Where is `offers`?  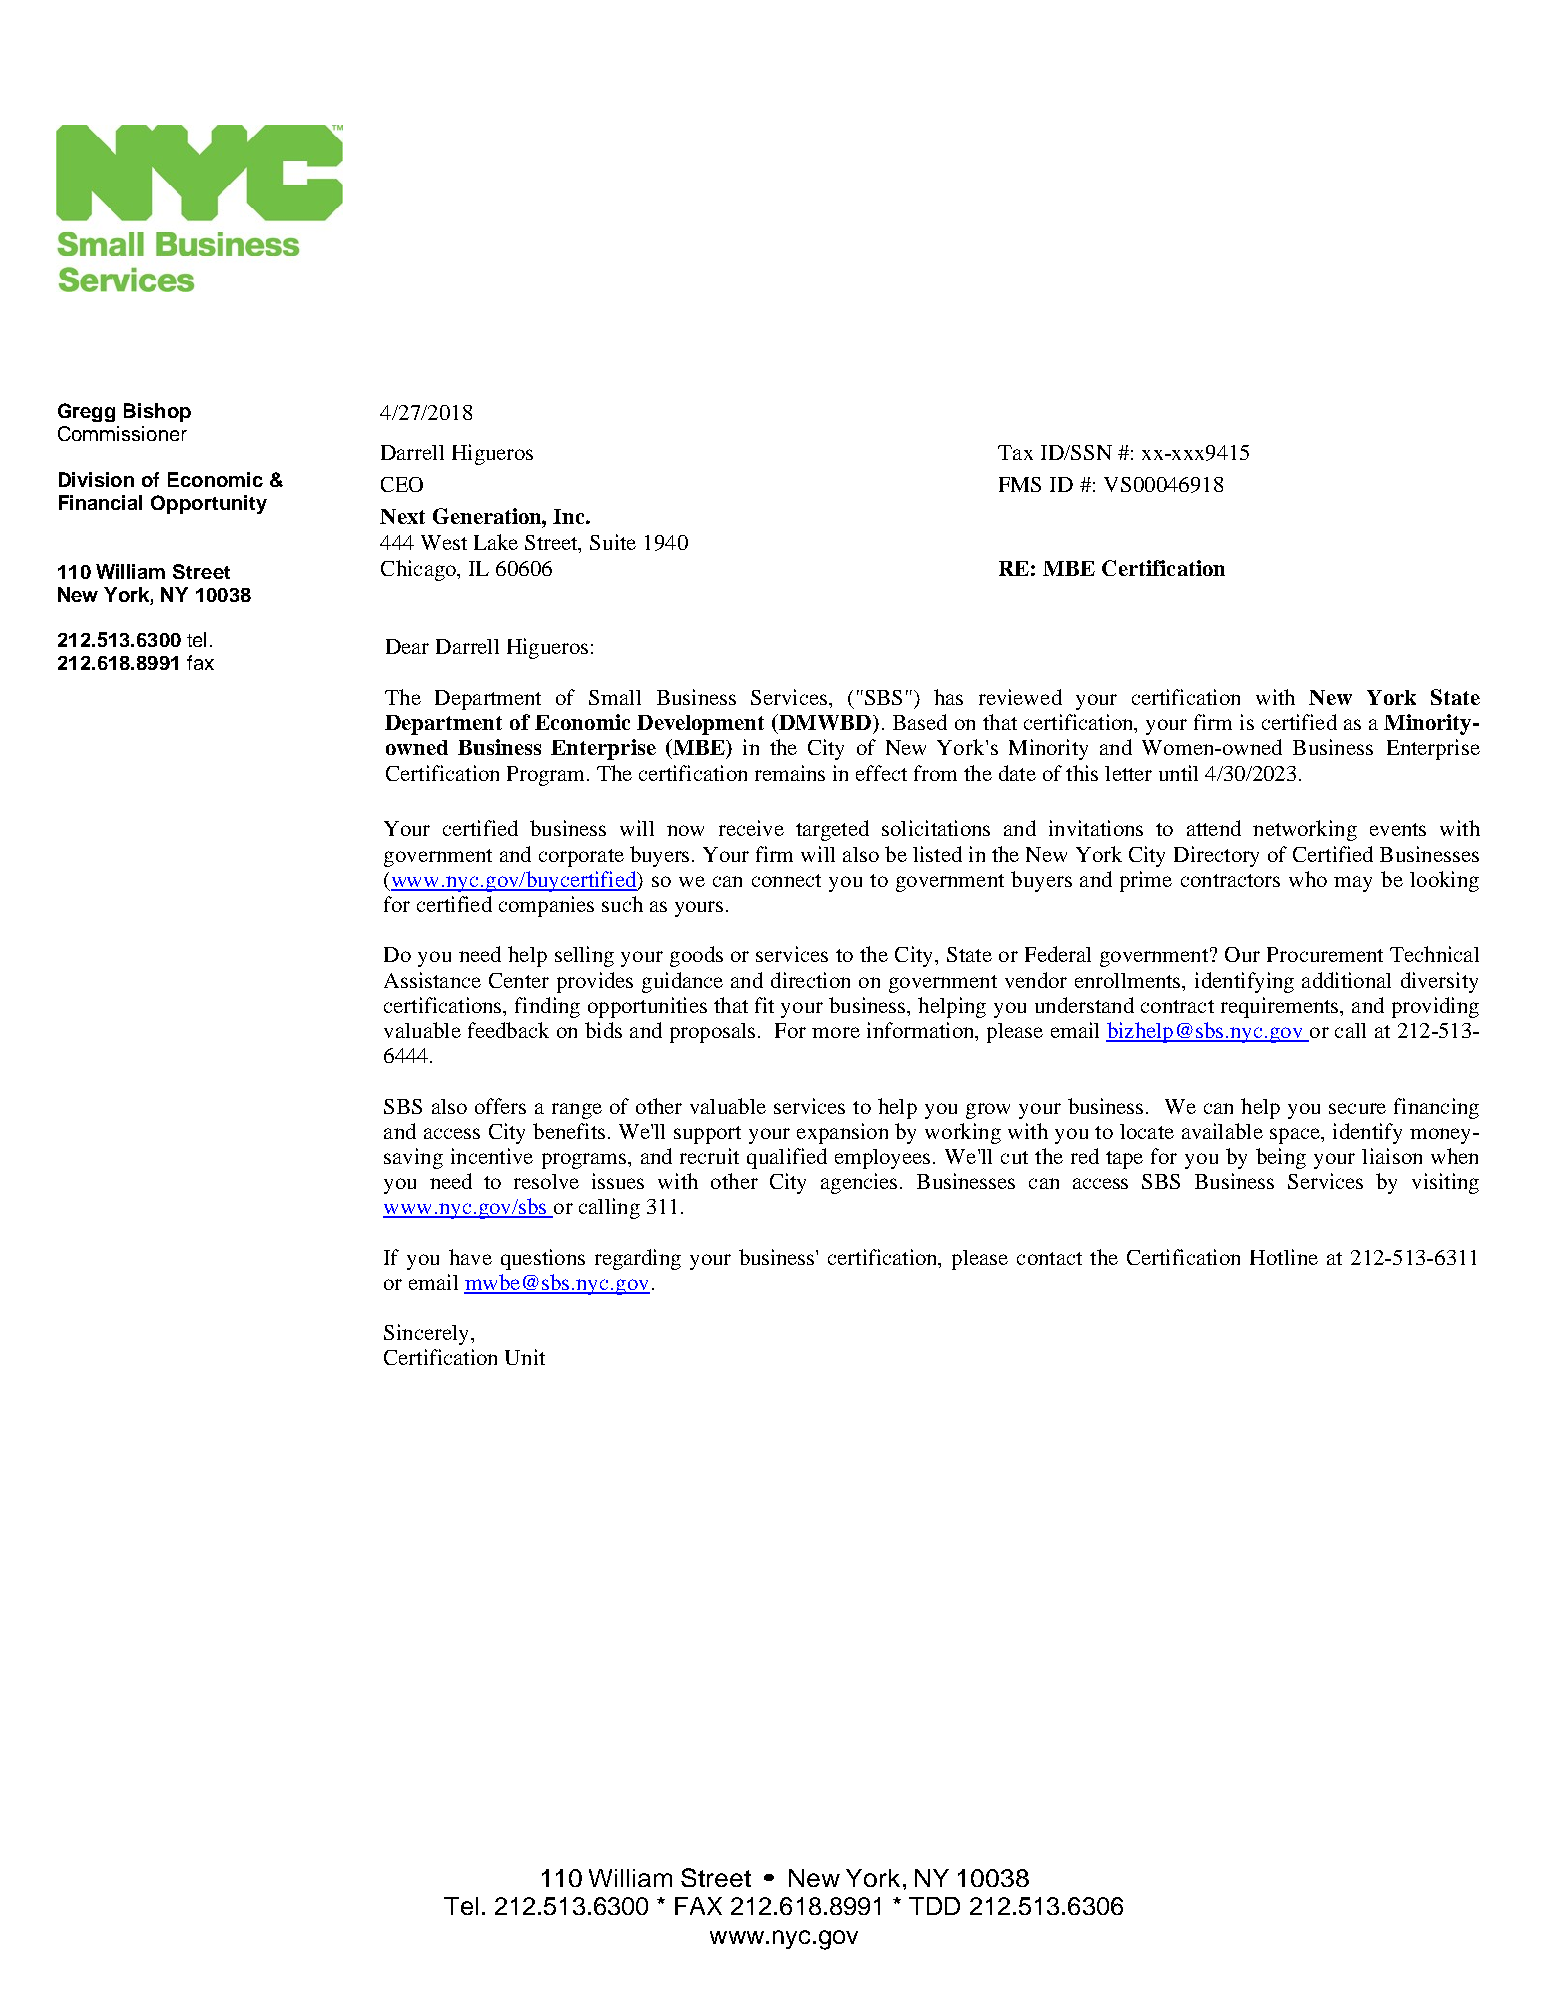 offers is located at coordinates (500, 1106).
